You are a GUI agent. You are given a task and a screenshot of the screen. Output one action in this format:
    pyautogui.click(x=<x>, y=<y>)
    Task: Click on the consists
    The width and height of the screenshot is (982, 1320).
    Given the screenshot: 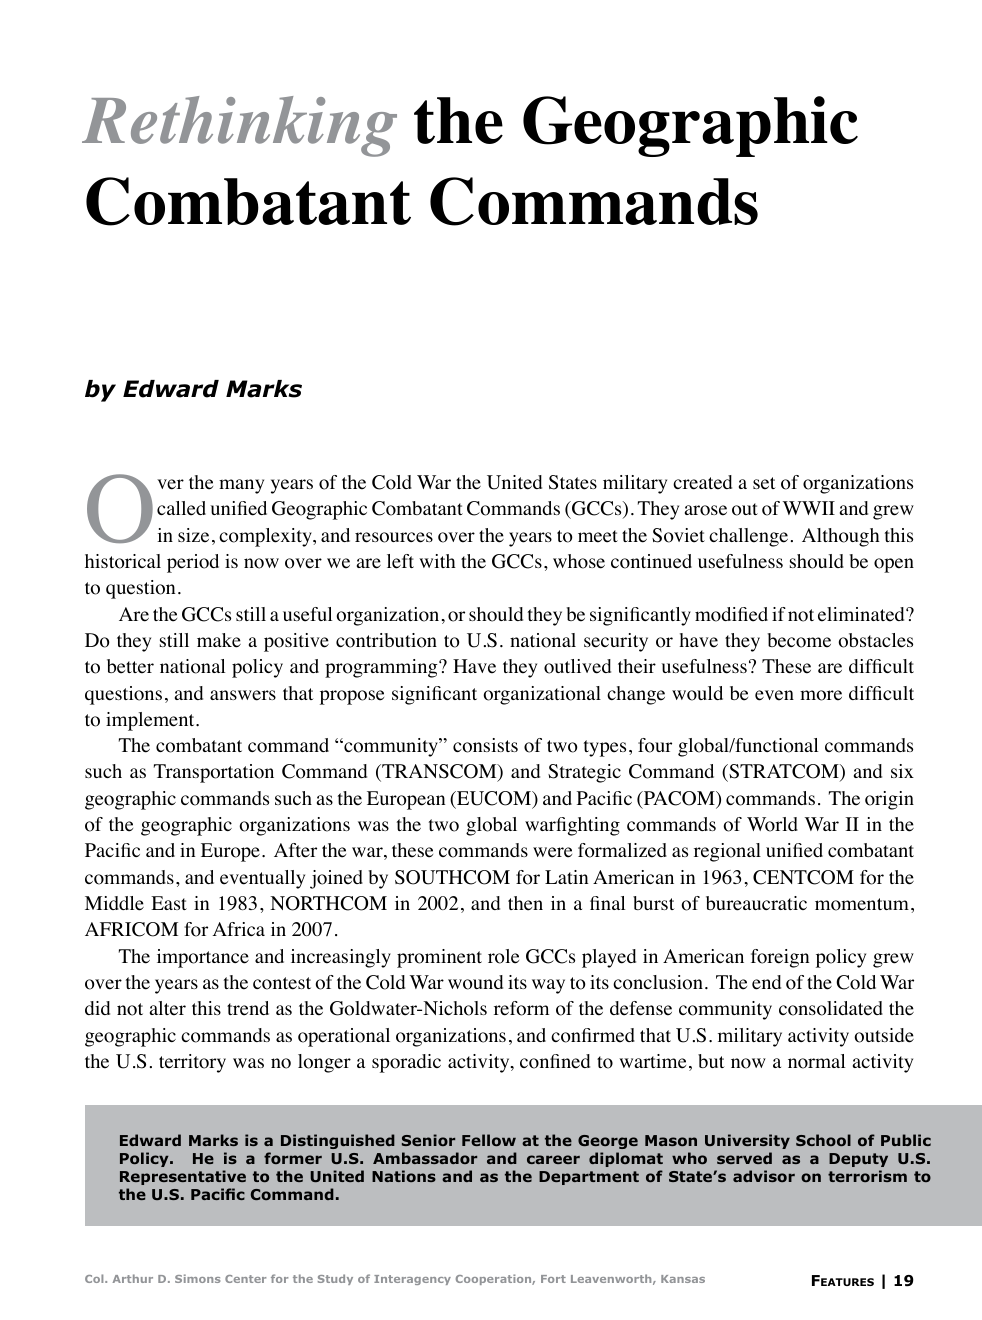 What is the action you would take?
    pyautogui.click(x=485, y=745)
